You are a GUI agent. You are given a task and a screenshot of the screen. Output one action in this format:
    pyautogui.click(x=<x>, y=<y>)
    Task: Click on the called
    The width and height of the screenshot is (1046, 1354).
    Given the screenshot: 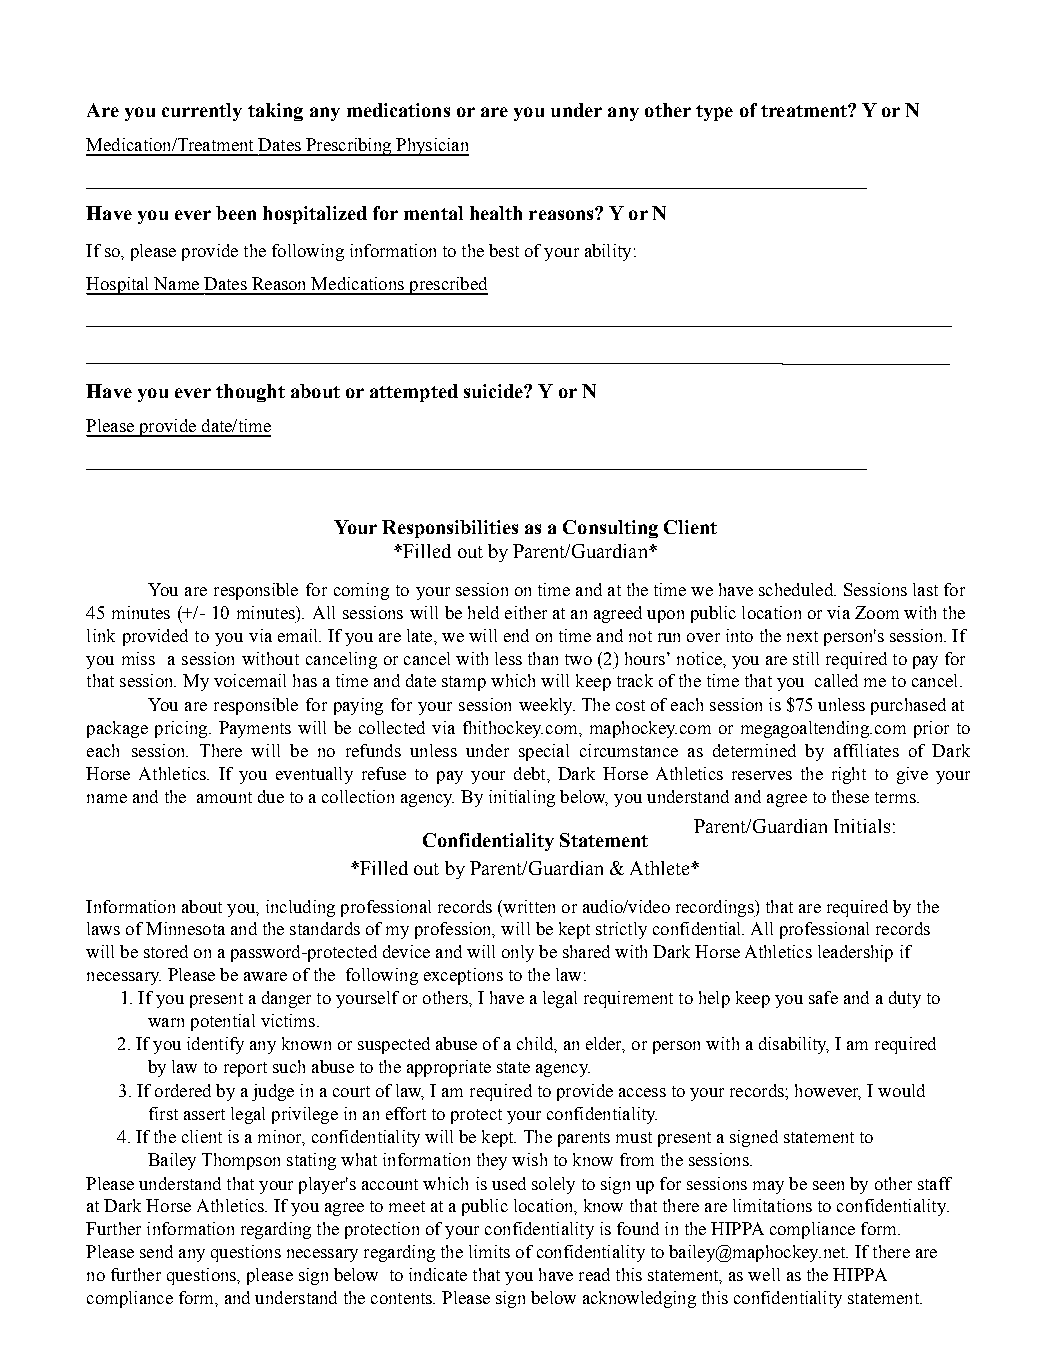 What is the action you would take?
    pyautogui.click(x=836, y=680)
